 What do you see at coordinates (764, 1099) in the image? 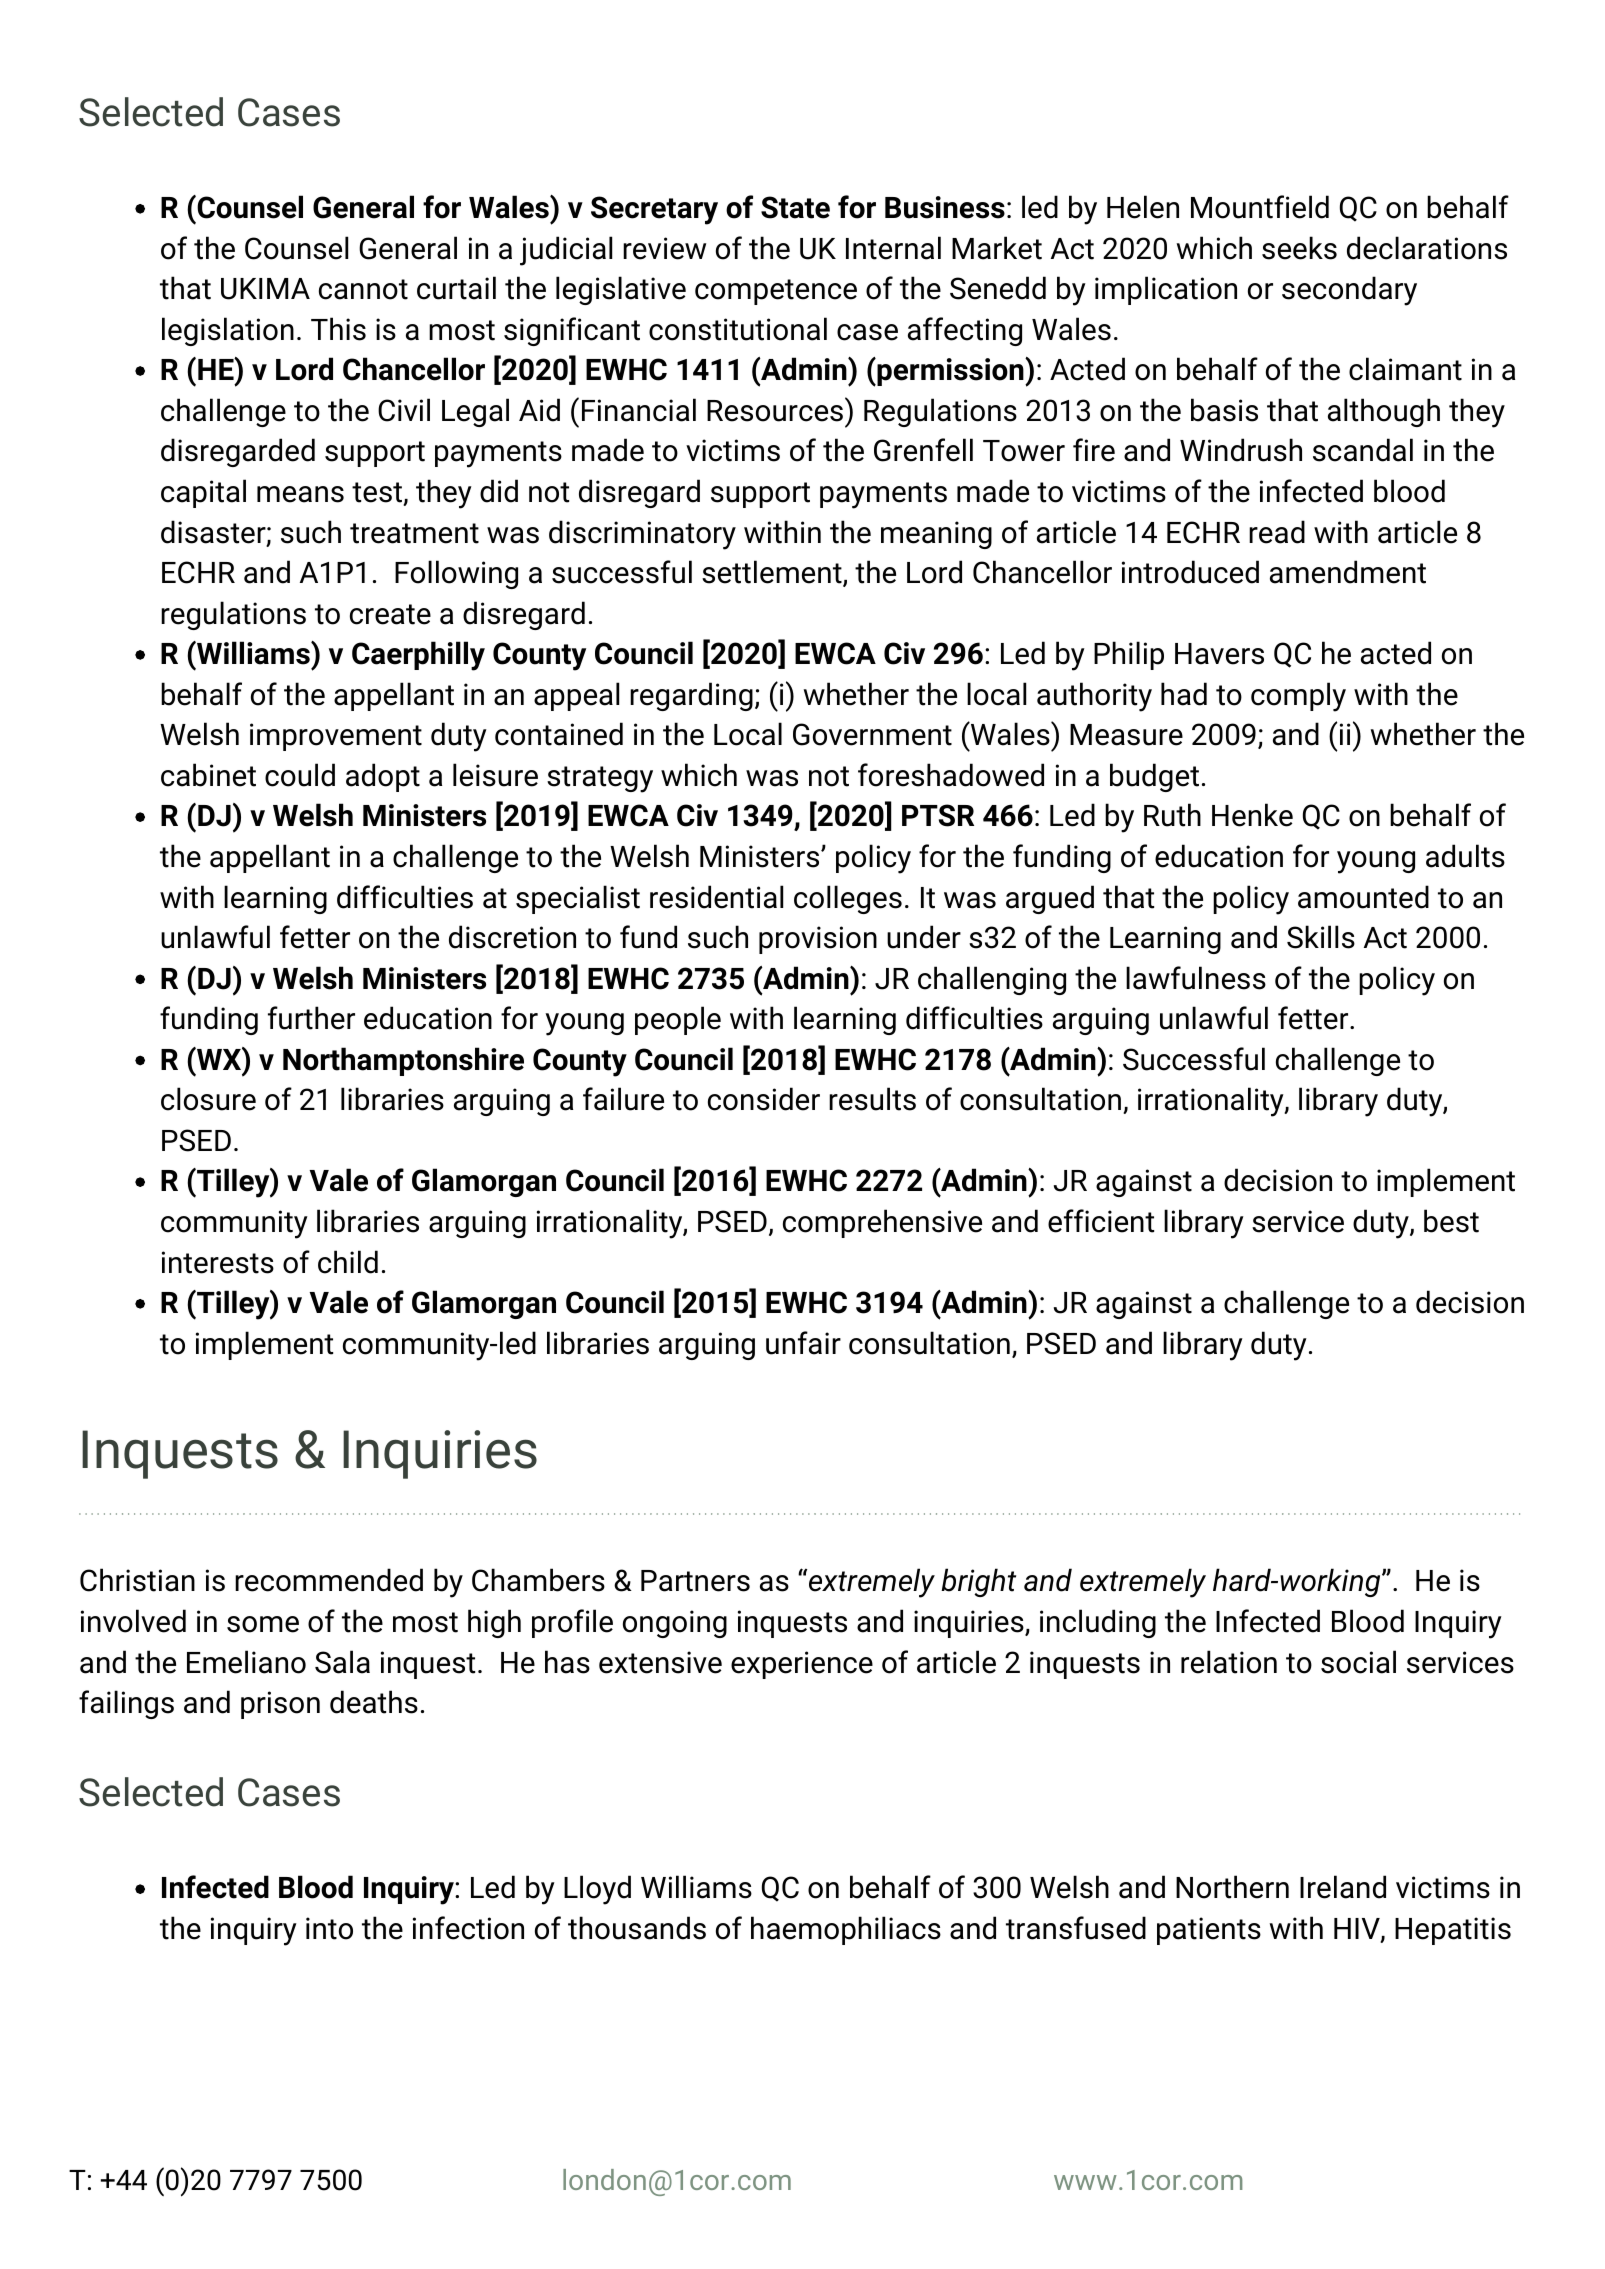
I see `consider` at bounding box center [764, 1099].
